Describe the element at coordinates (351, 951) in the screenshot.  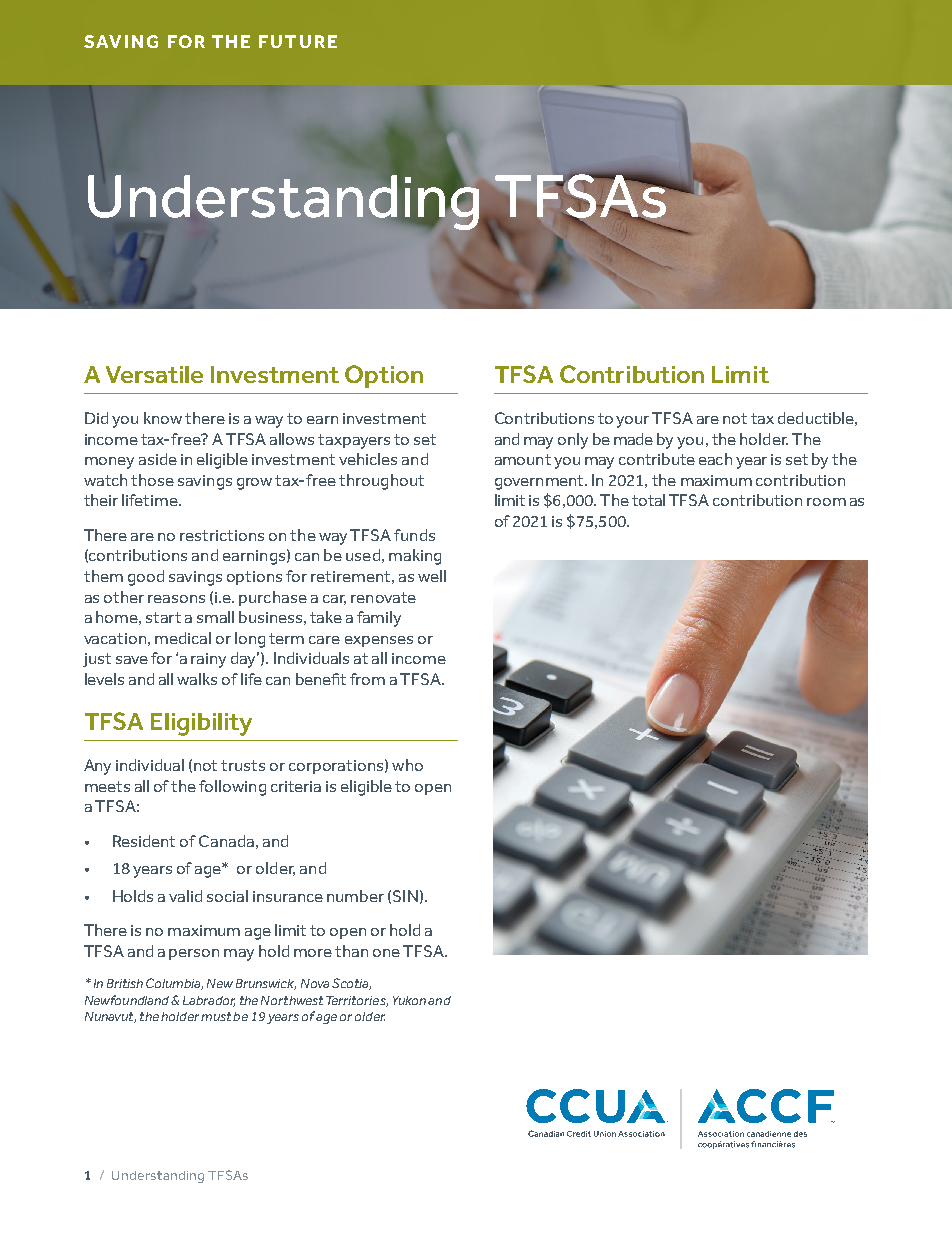
I see `than` at that location.
